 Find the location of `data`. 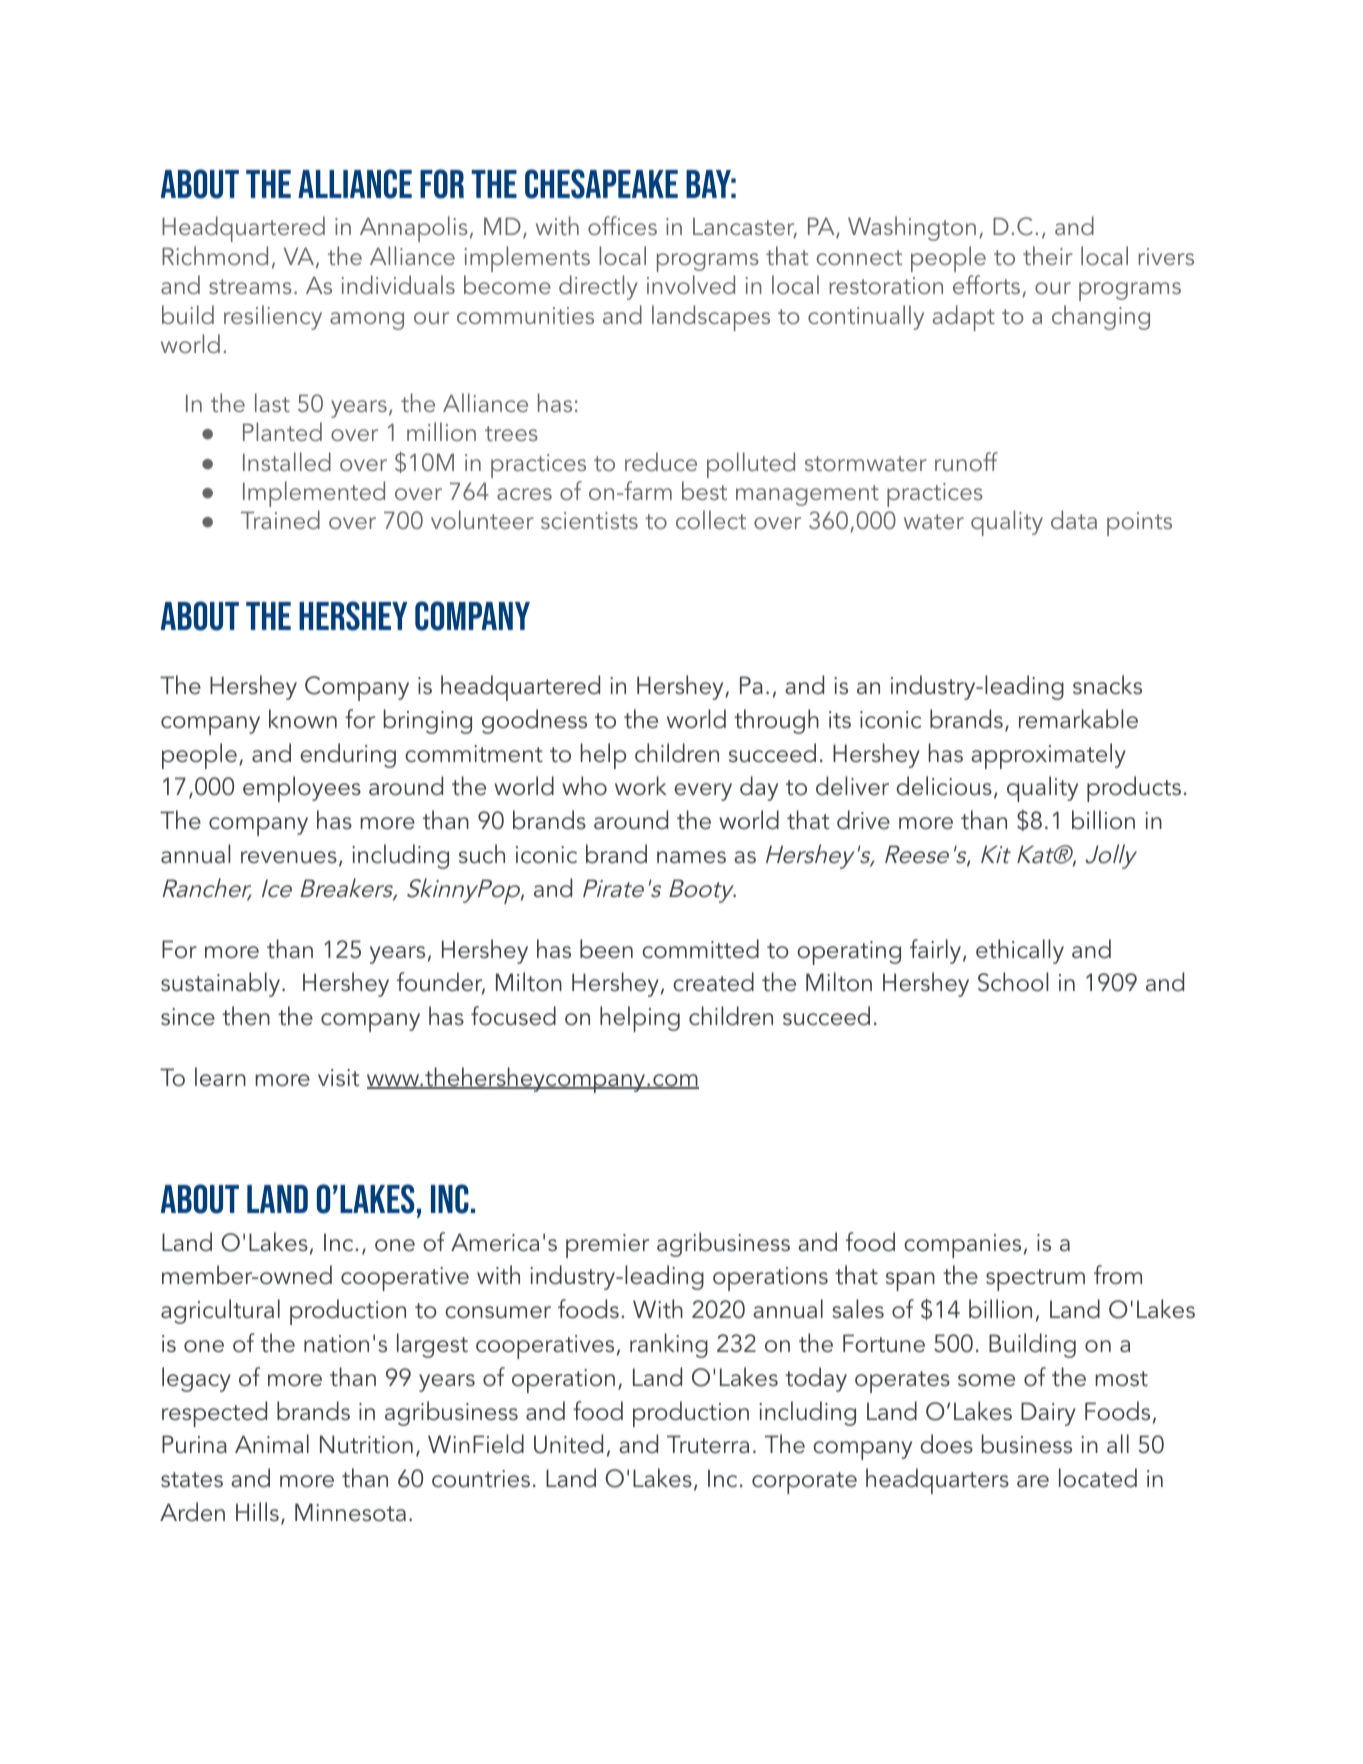

data is located at coordinates (1074, 519).
